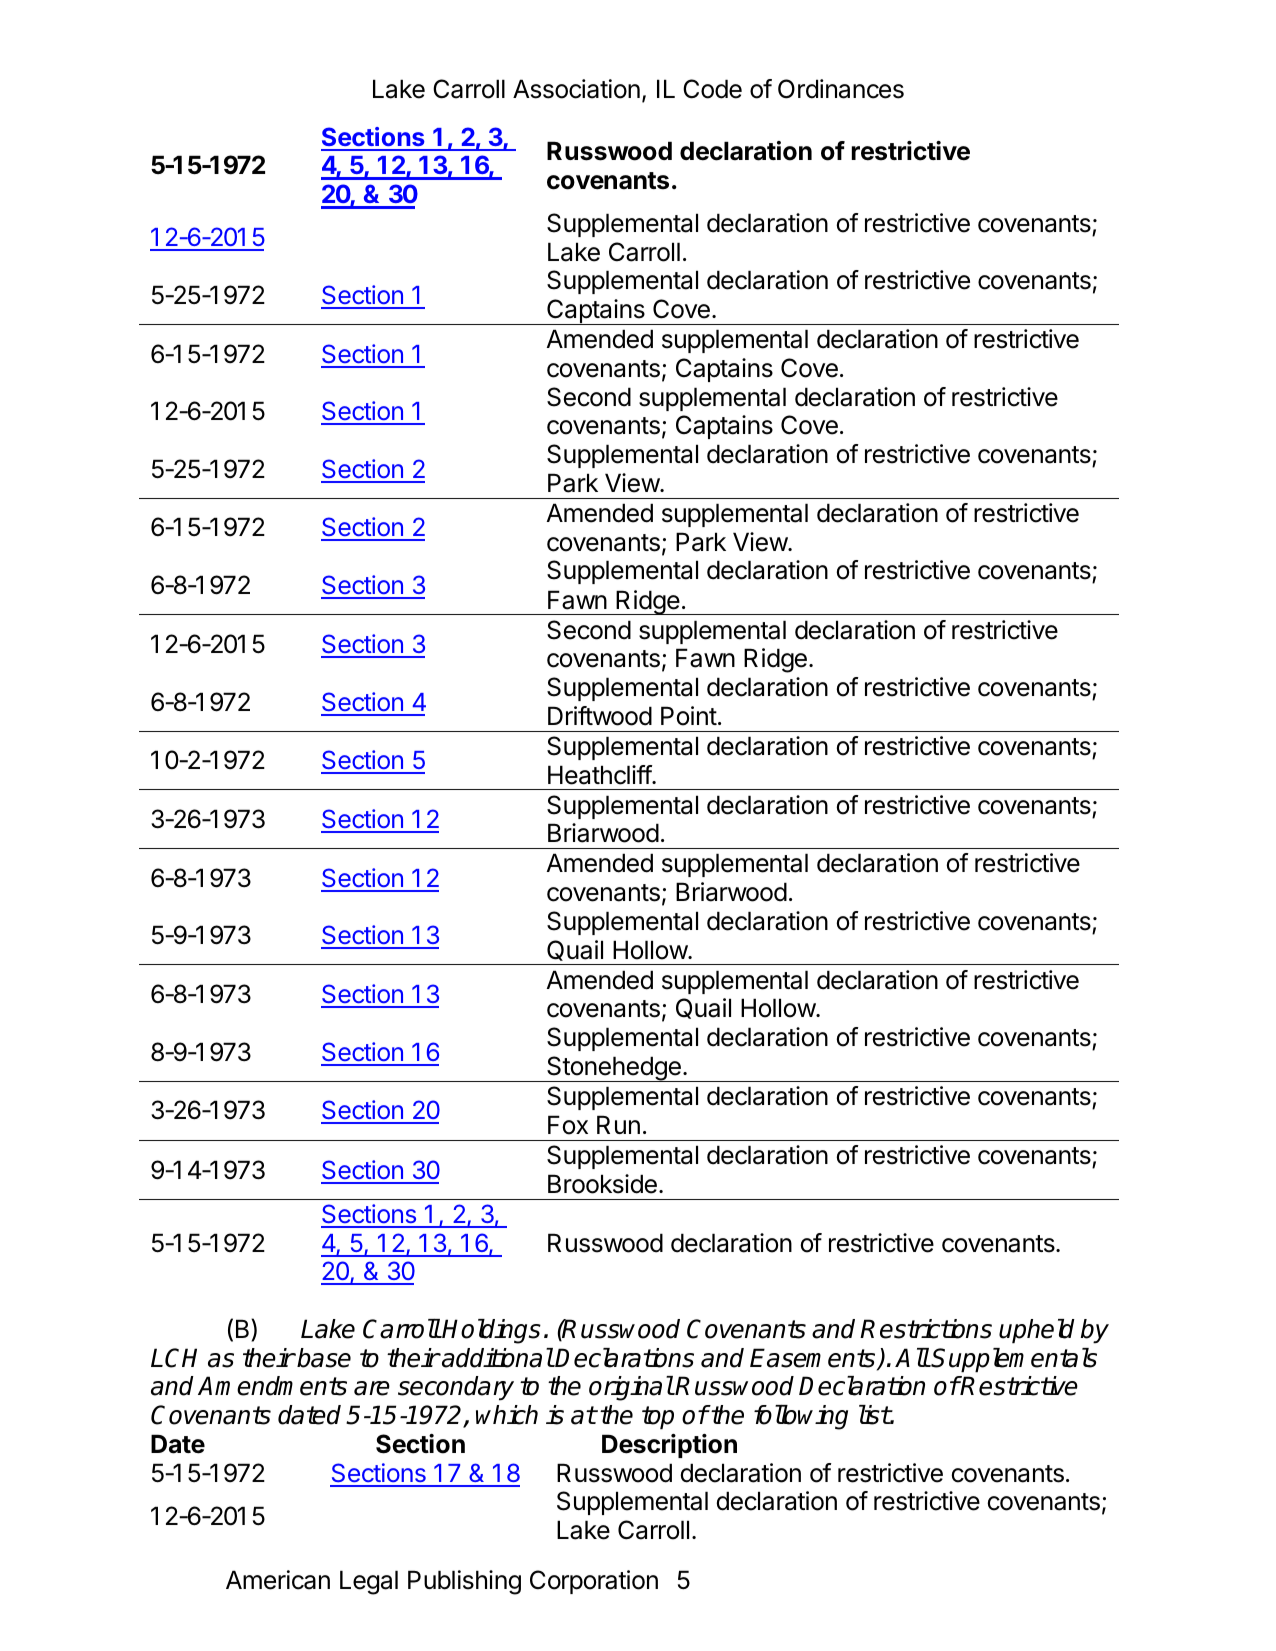  Describe the element at coordinates (491, 1331) in the screenshot. I see `Holdings` at that location.
